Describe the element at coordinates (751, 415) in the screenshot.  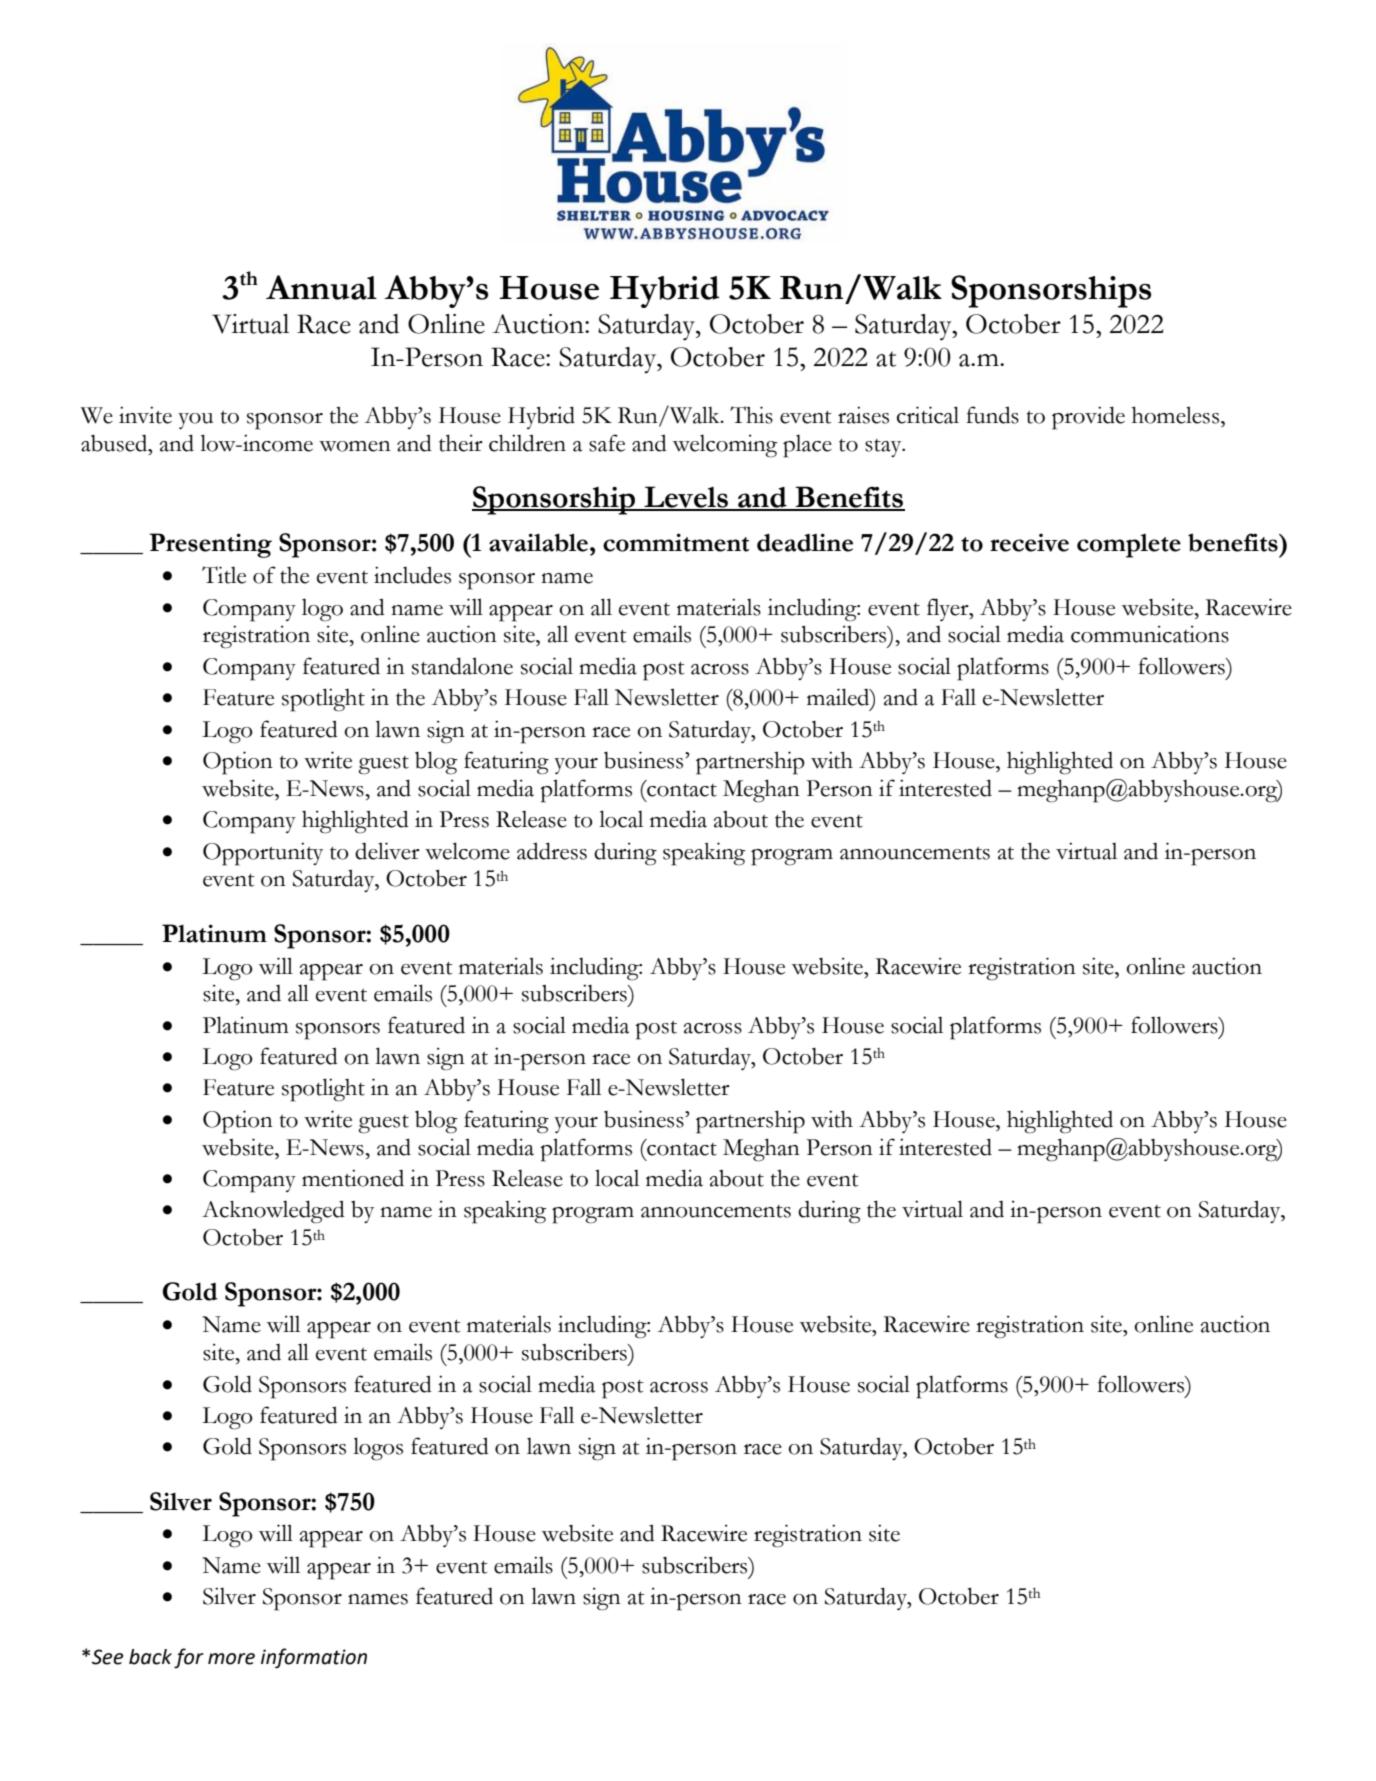
I see `This` at that location.
